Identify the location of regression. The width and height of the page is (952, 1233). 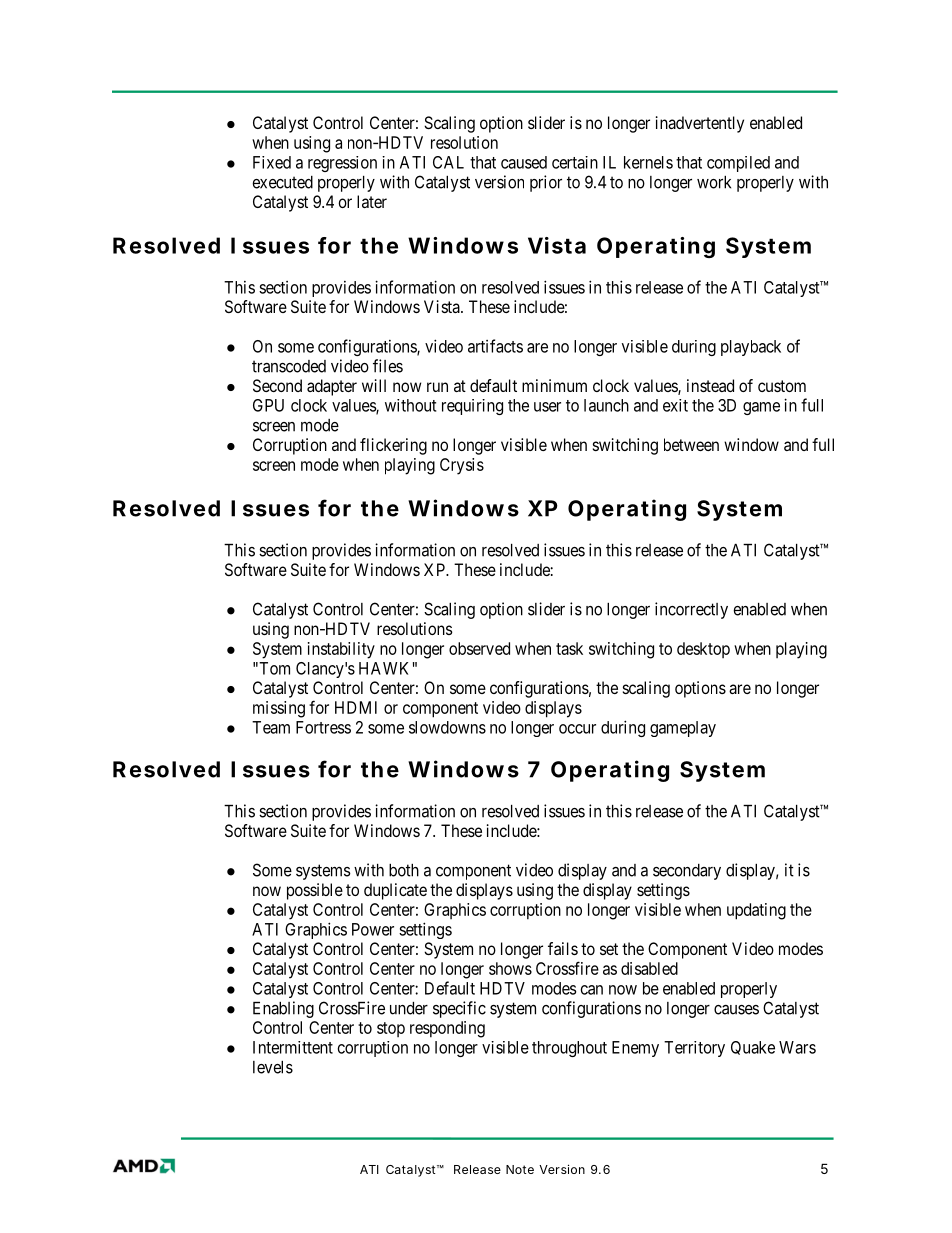
(342, 164).
